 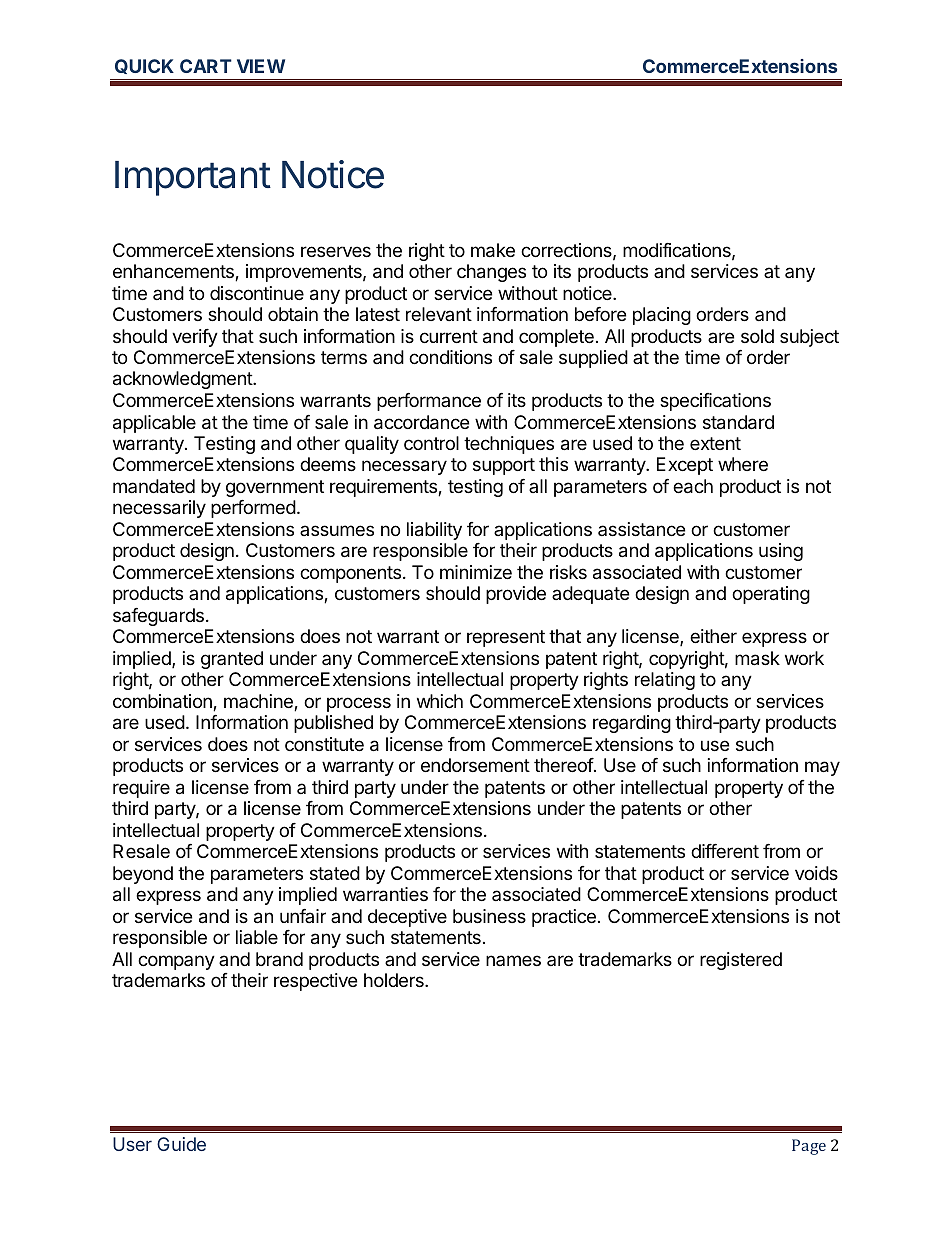 I want to click on techniques, so click(x=509, y=445).
